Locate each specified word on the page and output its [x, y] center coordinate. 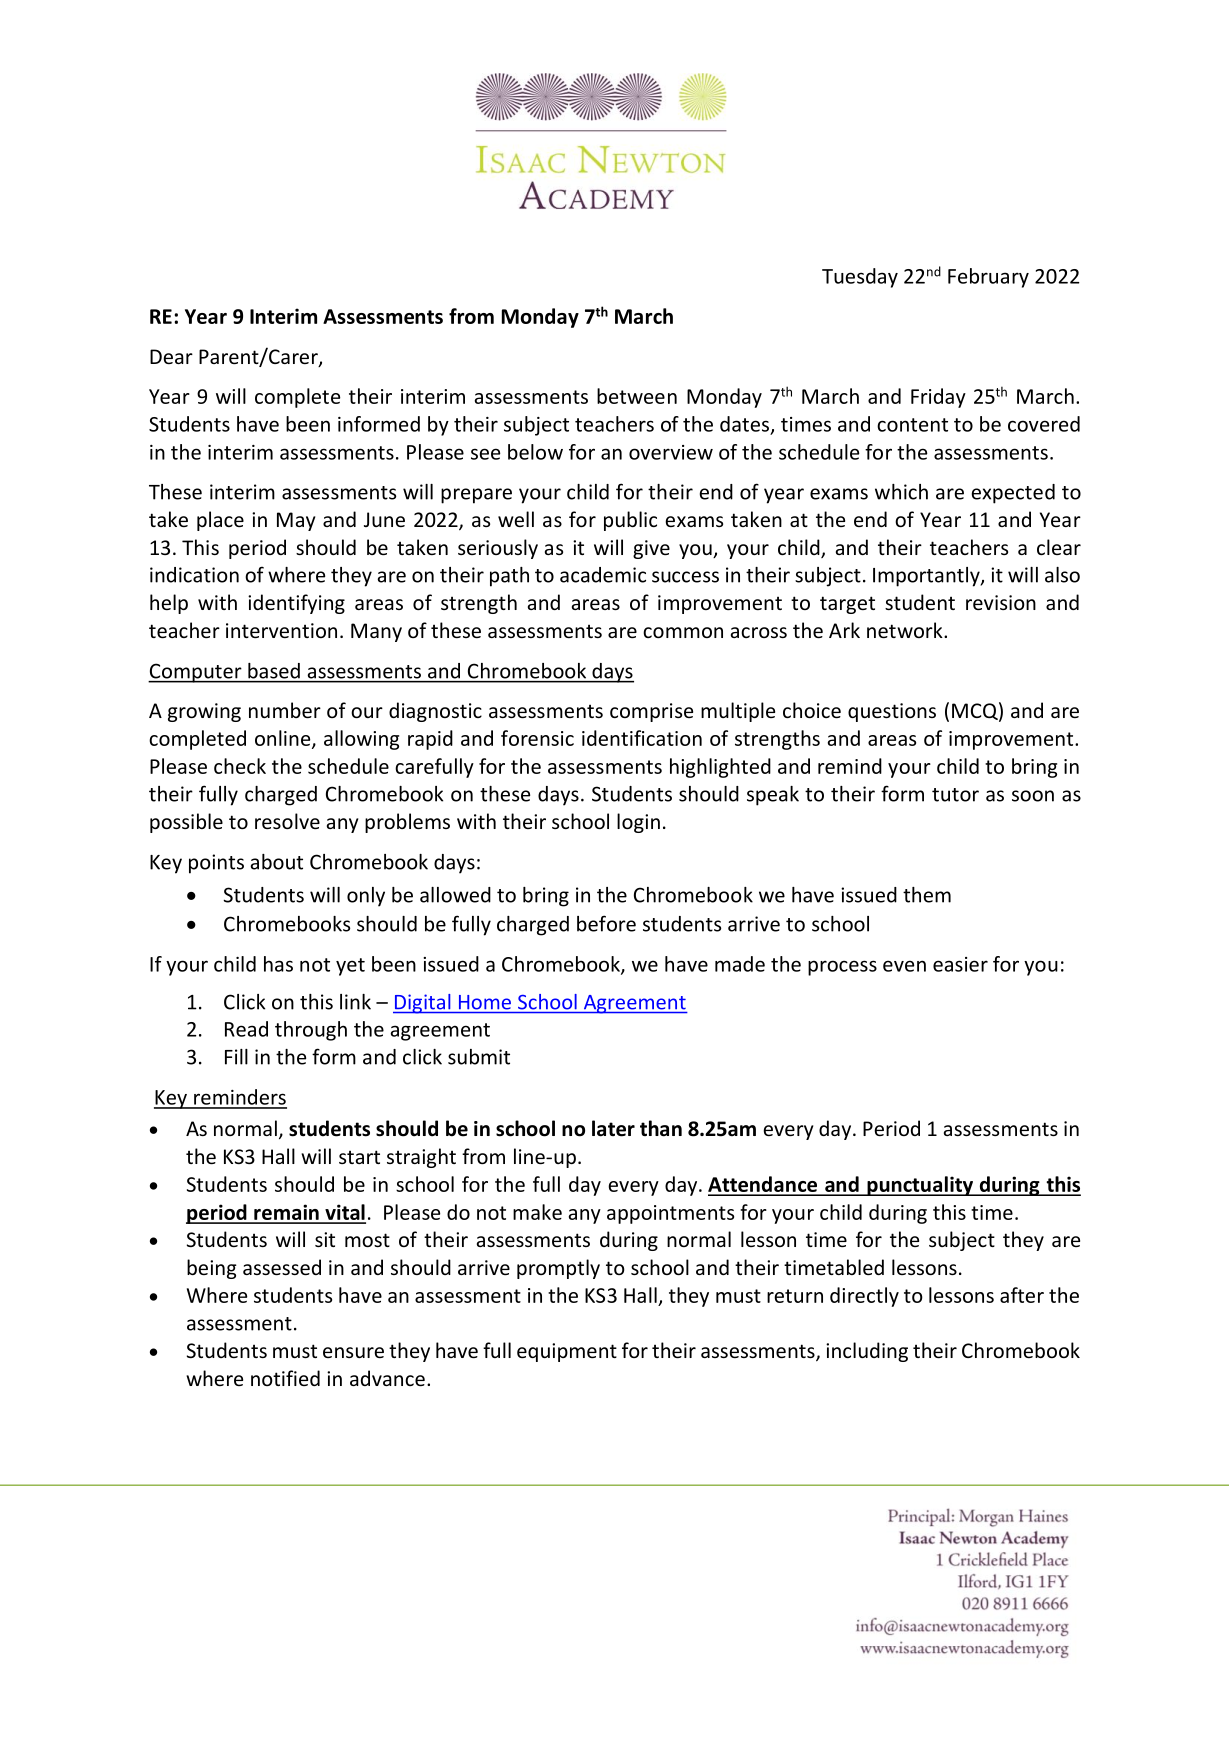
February [988, 278]
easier [960, 964]
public [630, 521]
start [359, 1157]
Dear [171, 356]
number [285, 710]
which [901, 492]
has [278, 964]
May [296, 521]
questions [892, 712]
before [606, 923]
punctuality [920, 1186]
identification [642, 738]
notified [285, 1378]
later [613, 1128]
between [637, 396]
